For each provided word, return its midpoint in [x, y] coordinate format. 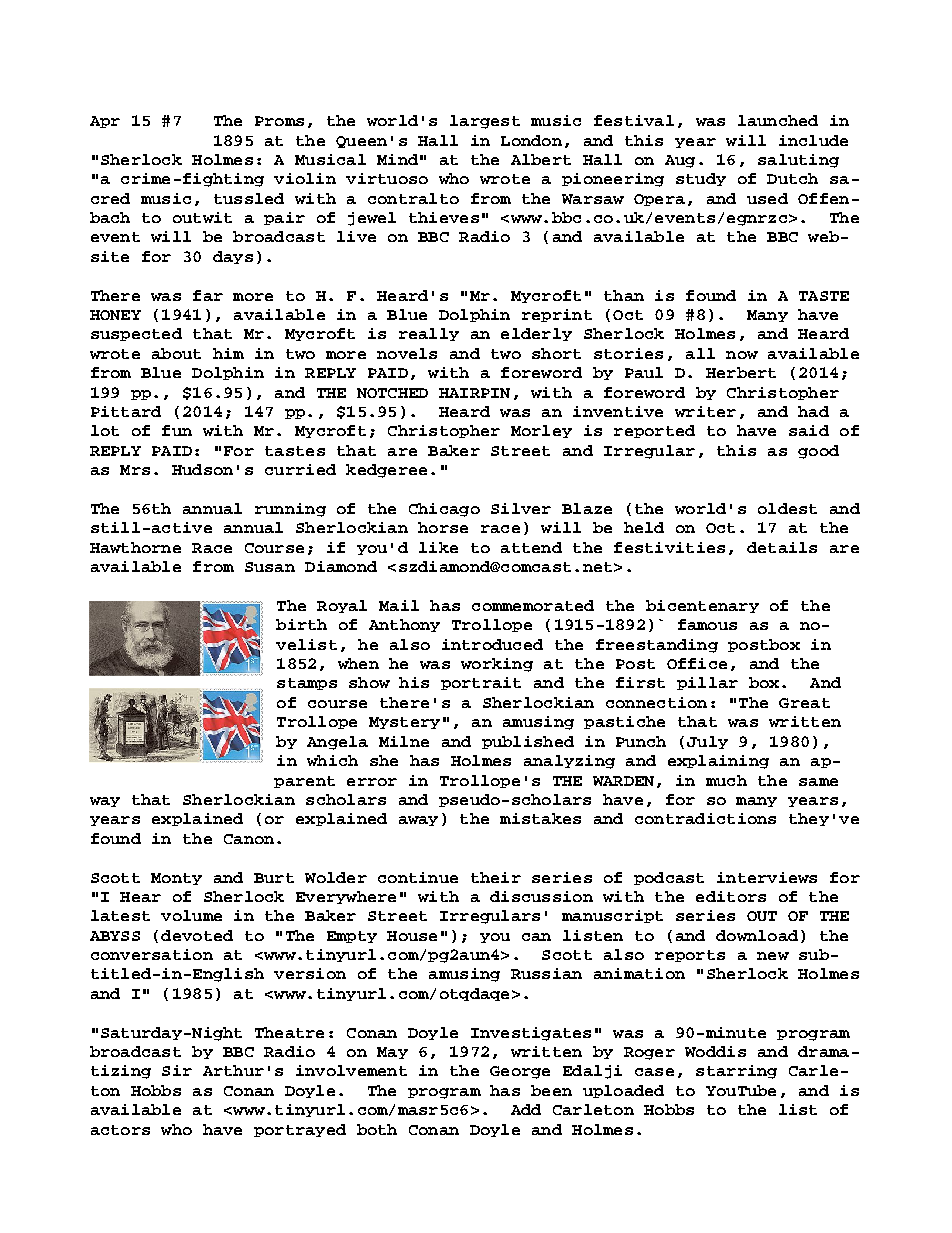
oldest [787, 508]
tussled [249, 198]
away [418, 821]
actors [120, 1130]
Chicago [444, 510]
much [726, 780]
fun [177, 430]
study [701, 179]
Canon [249, 839]
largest [485, 122]
